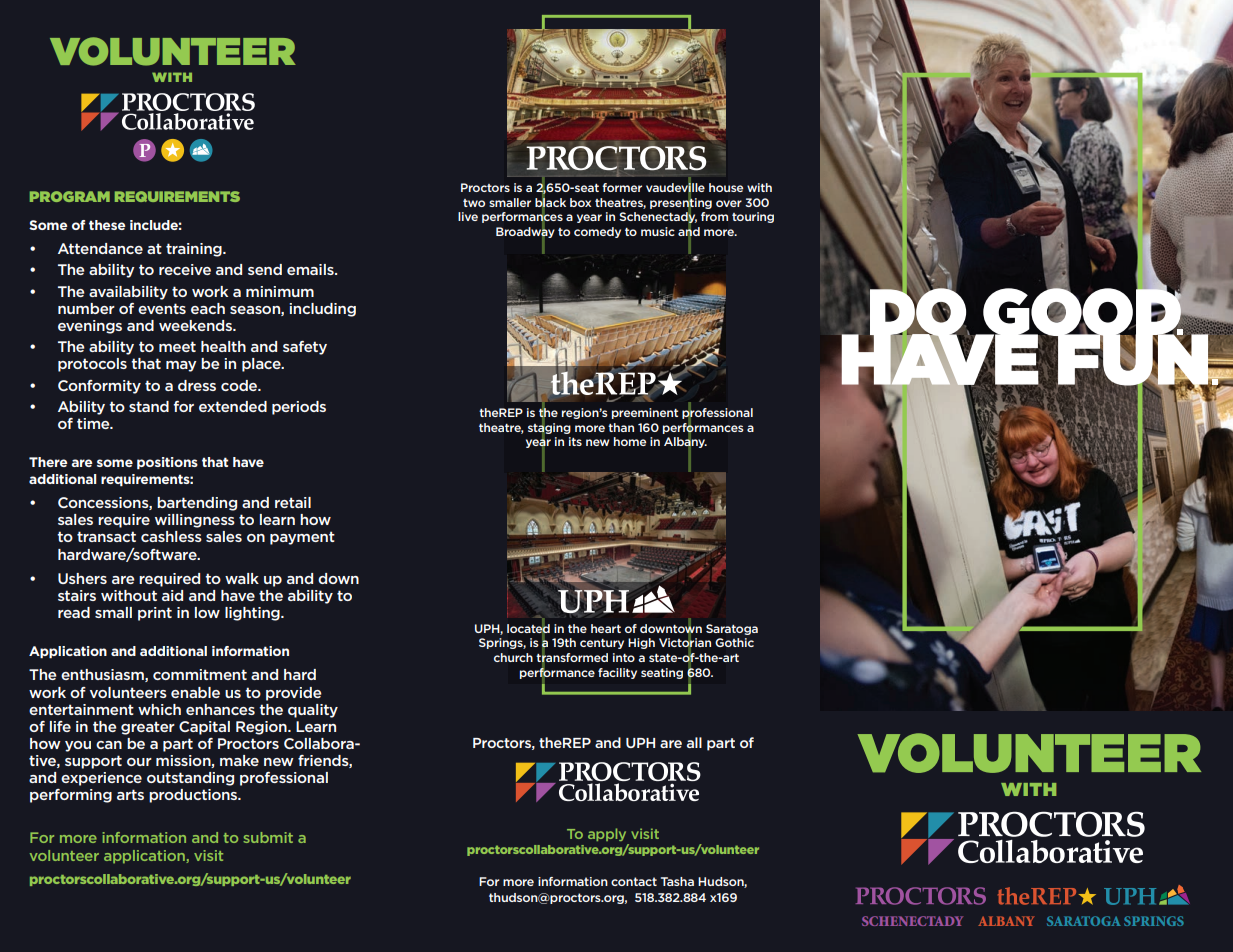  What do you see at coordinates (293, 502) in the document?
I see `retail` at bounding box center [293, 502].
